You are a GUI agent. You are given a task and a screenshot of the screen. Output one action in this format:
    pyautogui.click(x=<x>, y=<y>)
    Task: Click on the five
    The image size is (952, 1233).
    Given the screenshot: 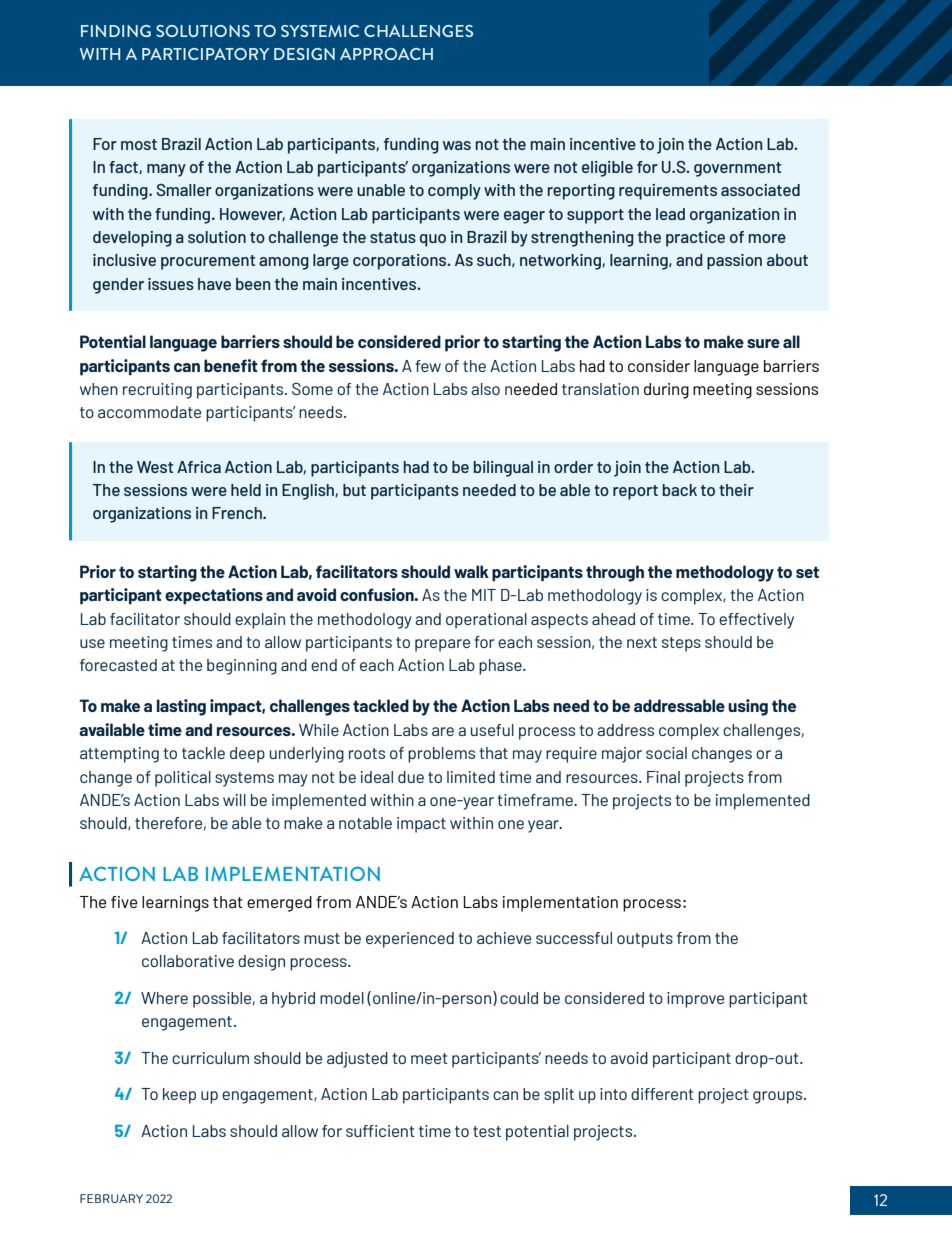 What is the action you would take?
    pyautogui.click(x=124, y=902)
